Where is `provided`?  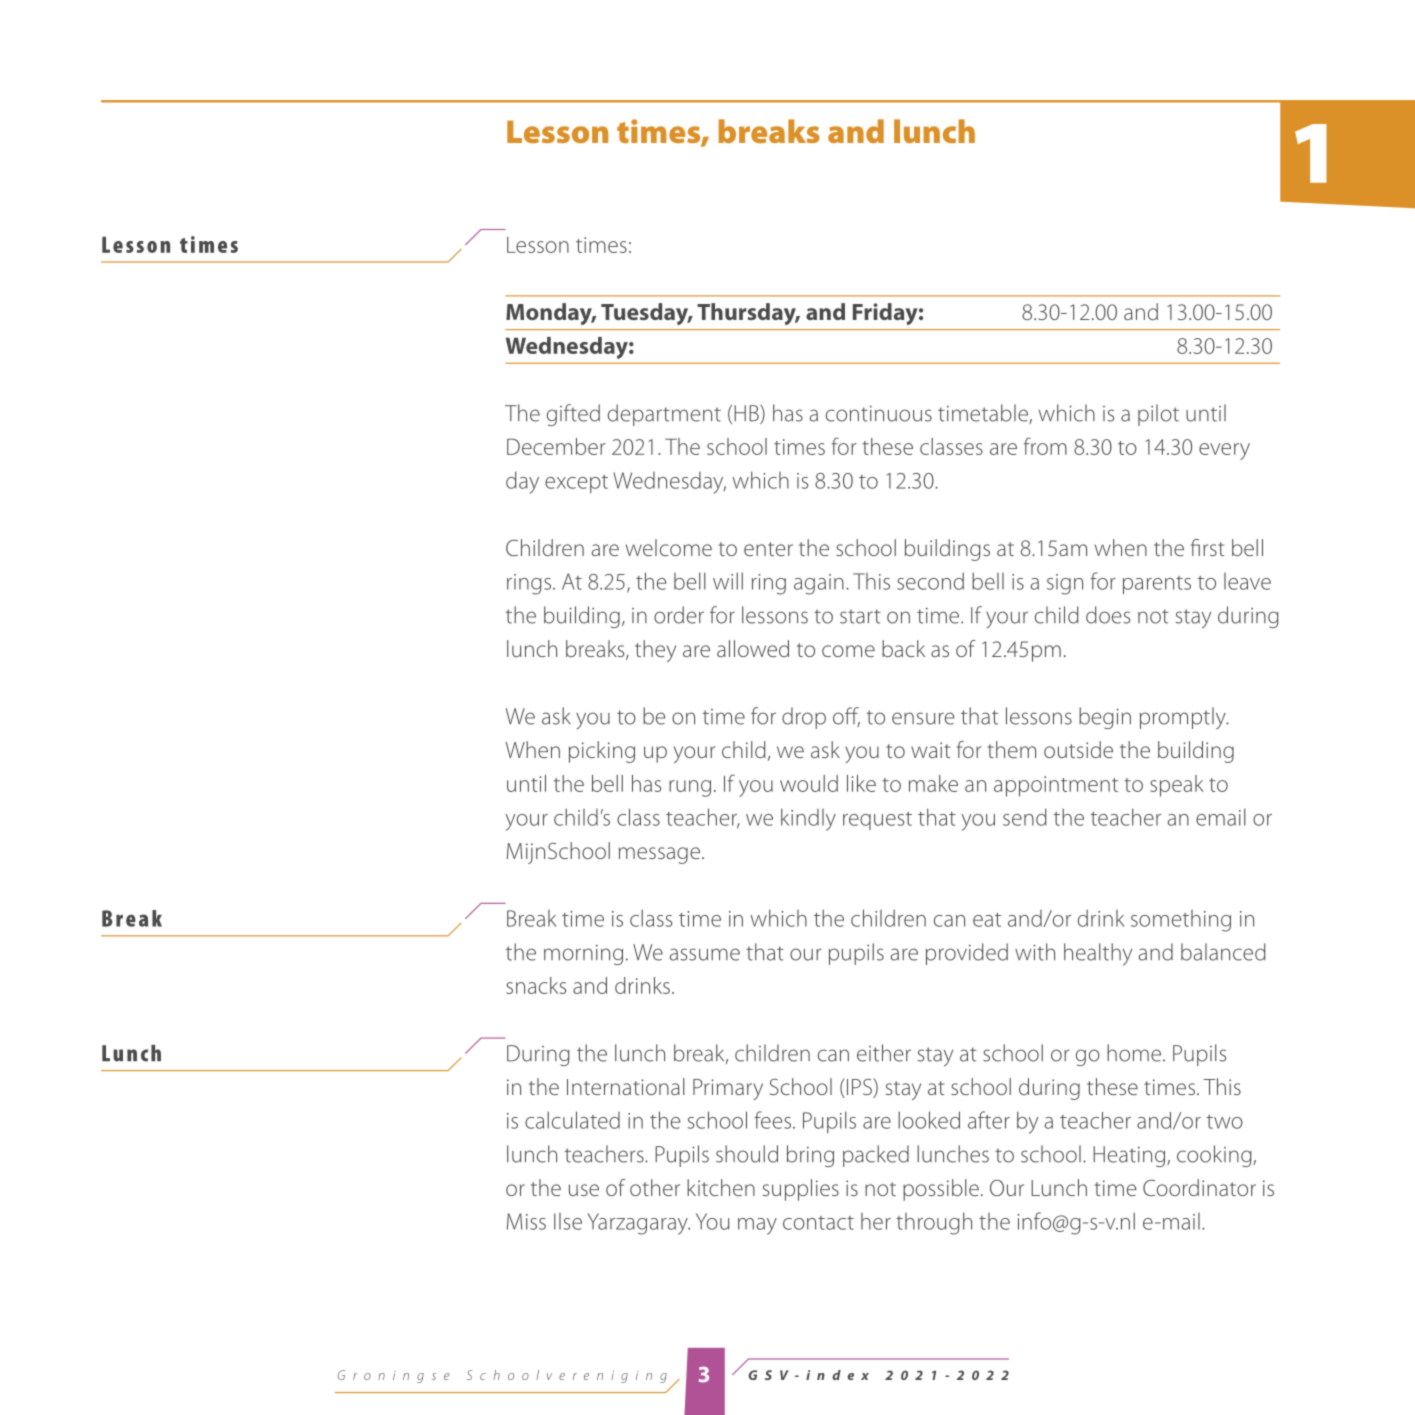
provided is located at coordinates (967, 954).
